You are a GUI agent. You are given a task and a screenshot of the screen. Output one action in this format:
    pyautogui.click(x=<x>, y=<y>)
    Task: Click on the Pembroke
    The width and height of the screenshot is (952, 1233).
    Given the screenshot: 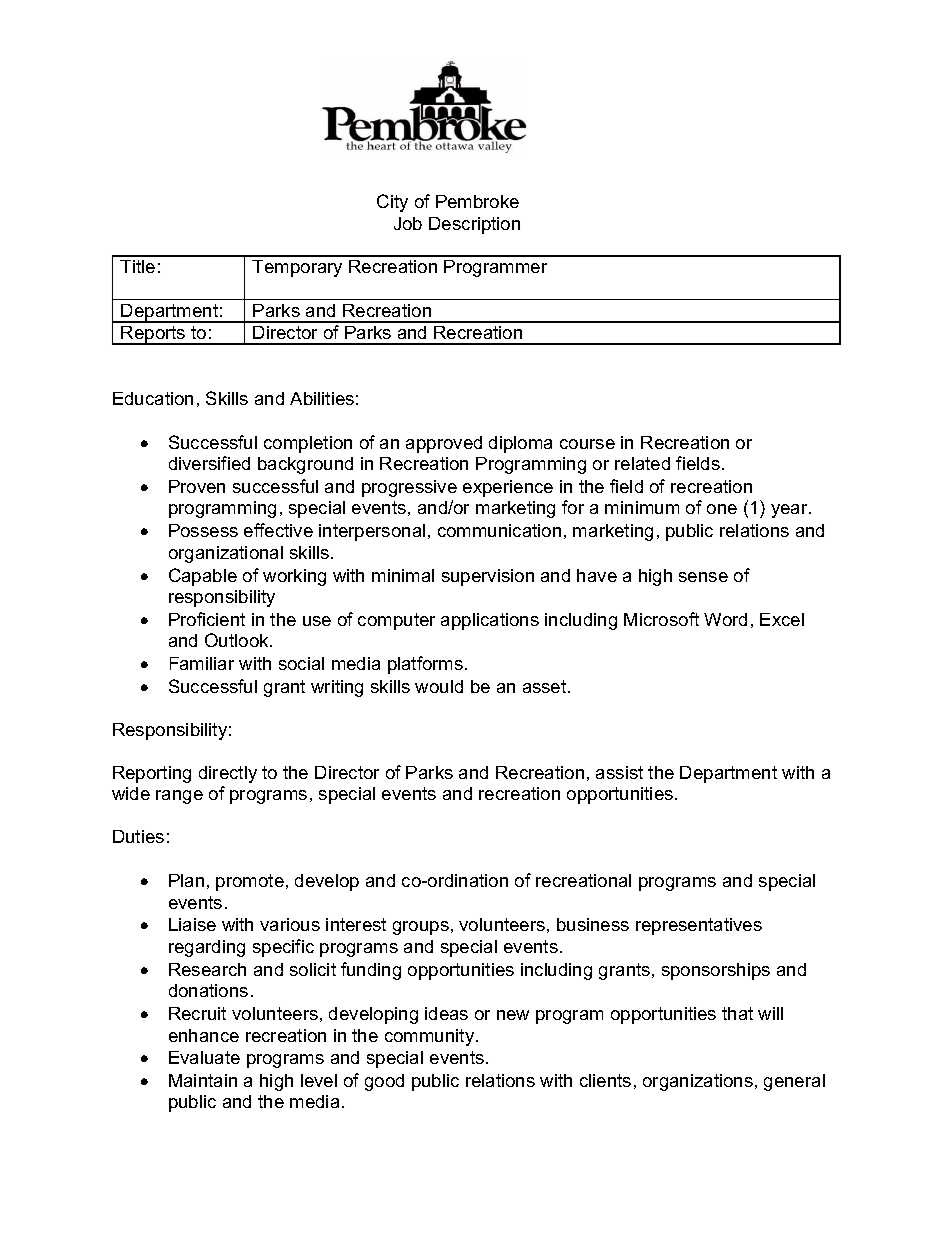 What is the action you would take?
    pyautogui.click(x=477, y=201)
